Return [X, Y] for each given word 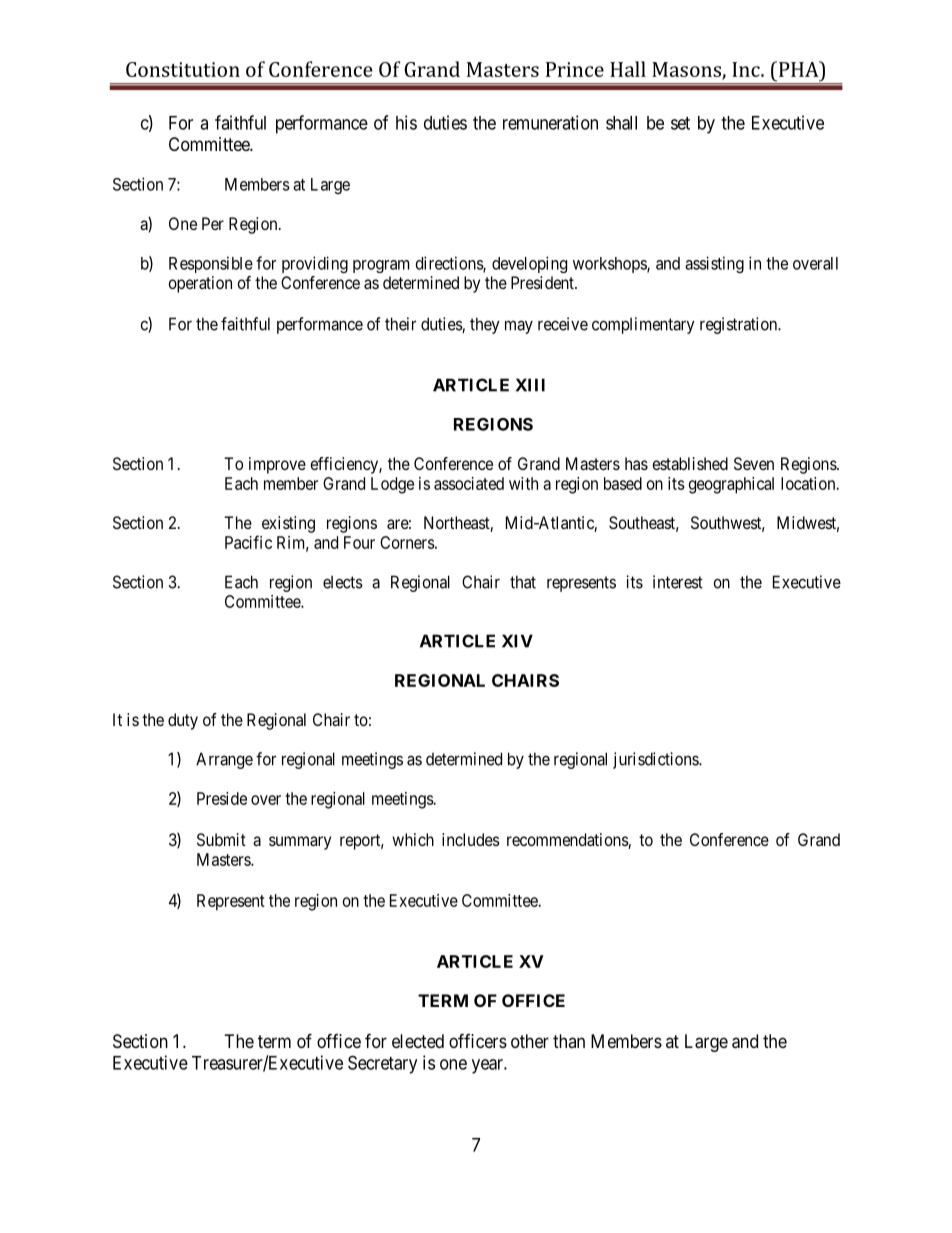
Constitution [183, 69]
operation [200, 284]
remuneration [550, 122]
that [523, 582]
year [488, 1066]
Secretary [382, 1064]
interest [678, 582]
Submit [221, 839]
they [485, 325]
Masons [687, 70]
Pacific [248, 542]
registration [740, 325]
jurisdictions [656, 760]
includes [471, 839]
